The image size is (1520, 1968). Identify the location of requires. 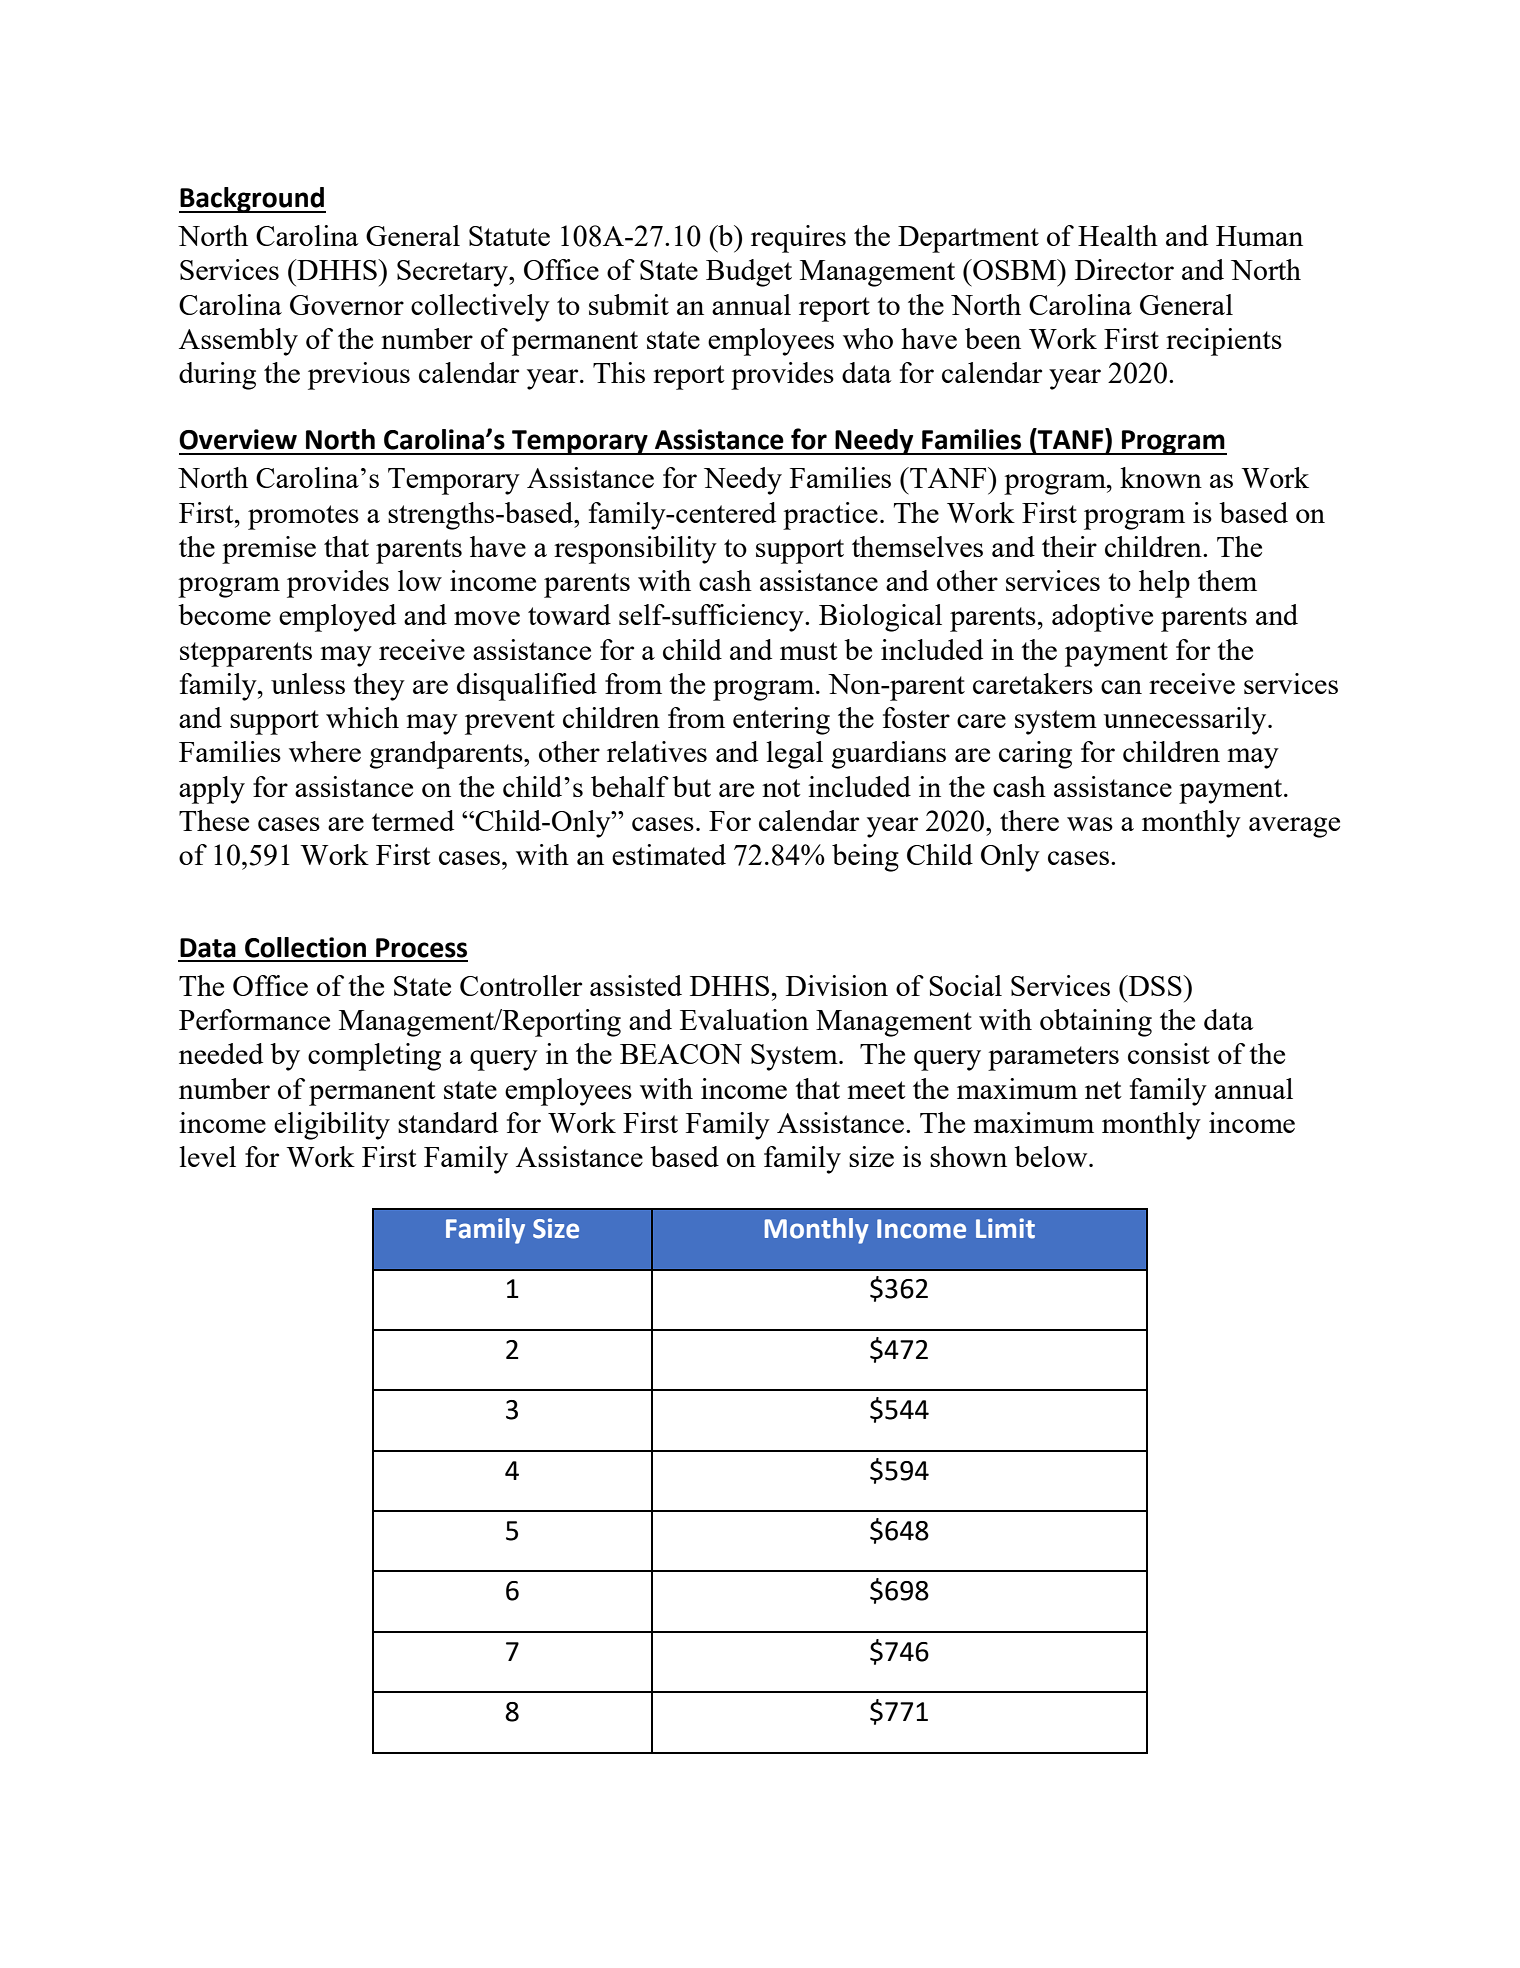
(798, 239).
